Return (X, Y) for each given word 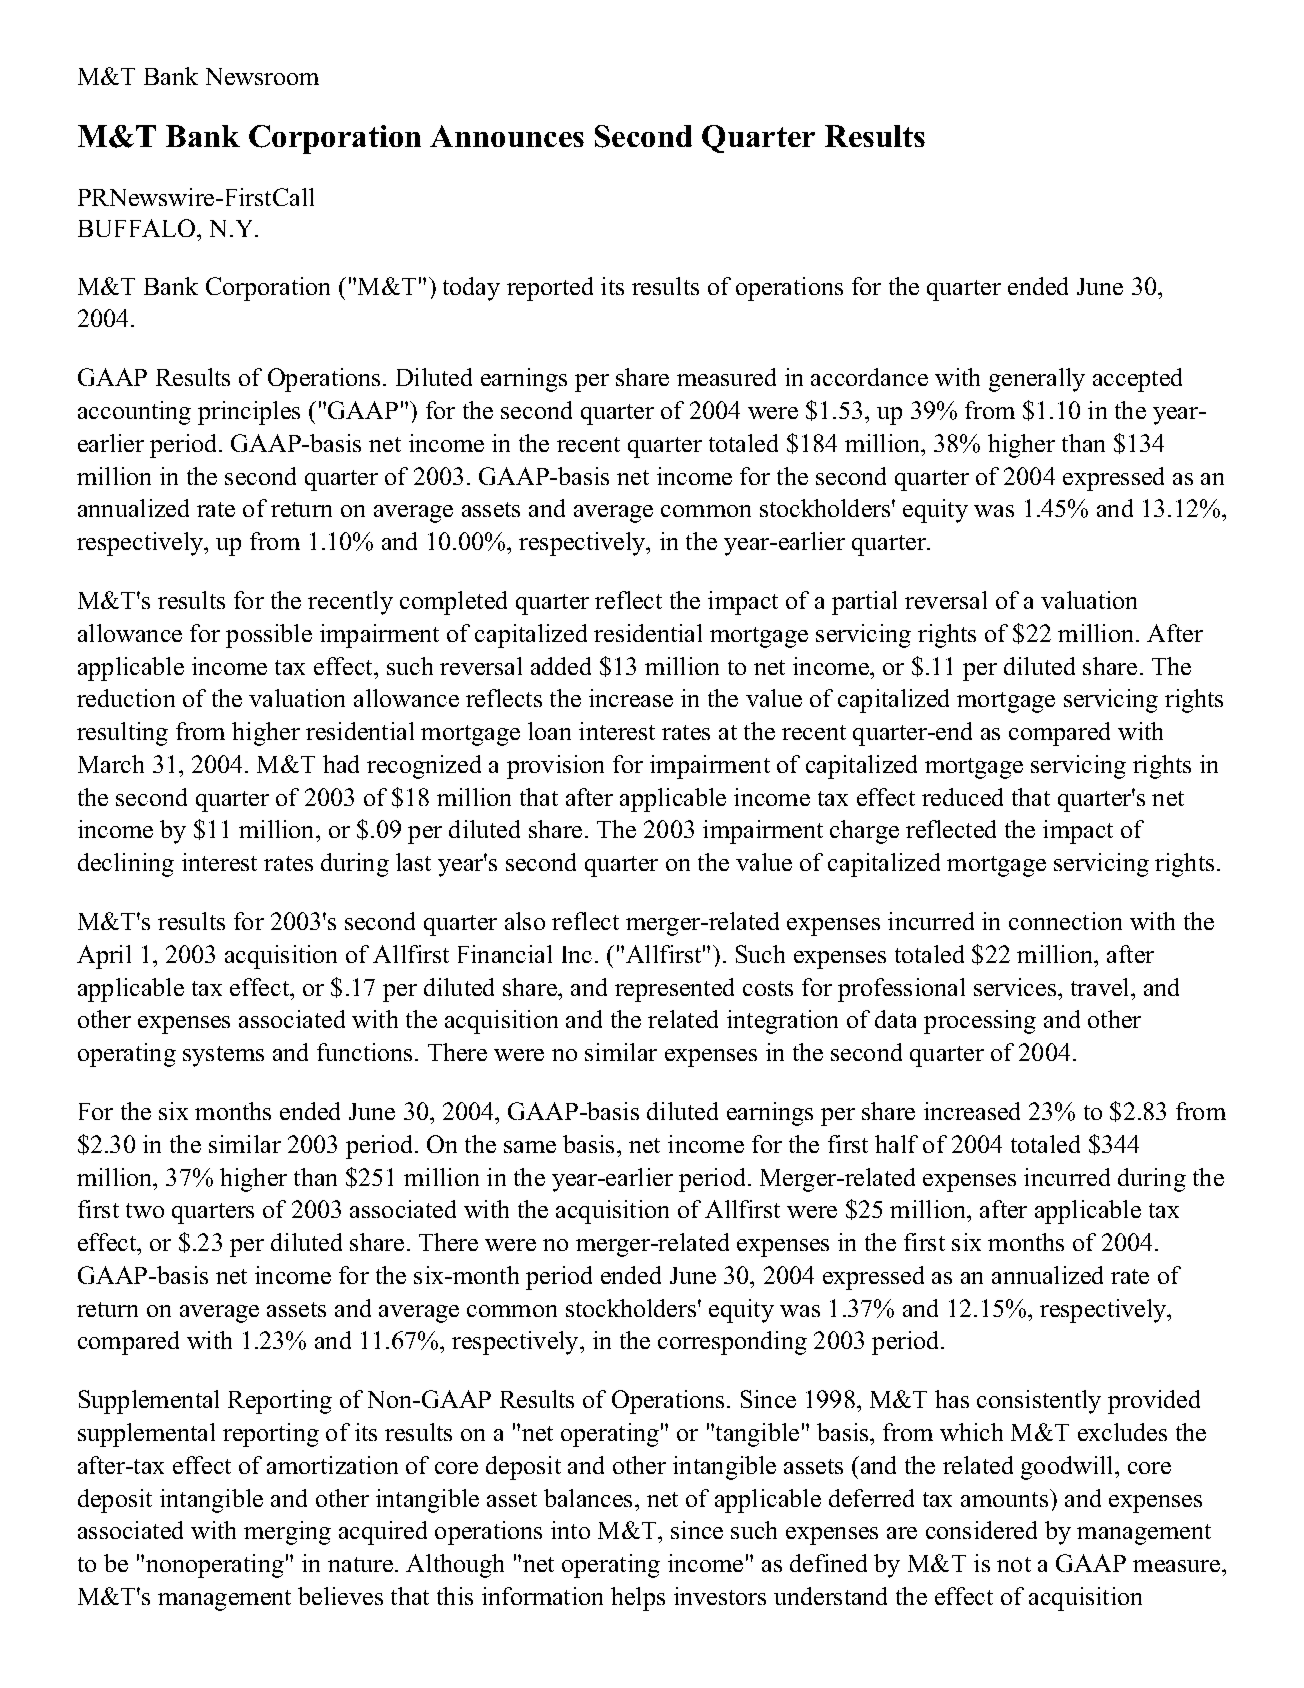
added (561, 666)
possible (269, 636)
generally (1037, 380)
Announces (507, 136)
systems (223, 1056)
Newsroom (262, 76)
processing (980, 1022)
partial (864, 603)
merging (287, 1533)
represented (674, 990)
